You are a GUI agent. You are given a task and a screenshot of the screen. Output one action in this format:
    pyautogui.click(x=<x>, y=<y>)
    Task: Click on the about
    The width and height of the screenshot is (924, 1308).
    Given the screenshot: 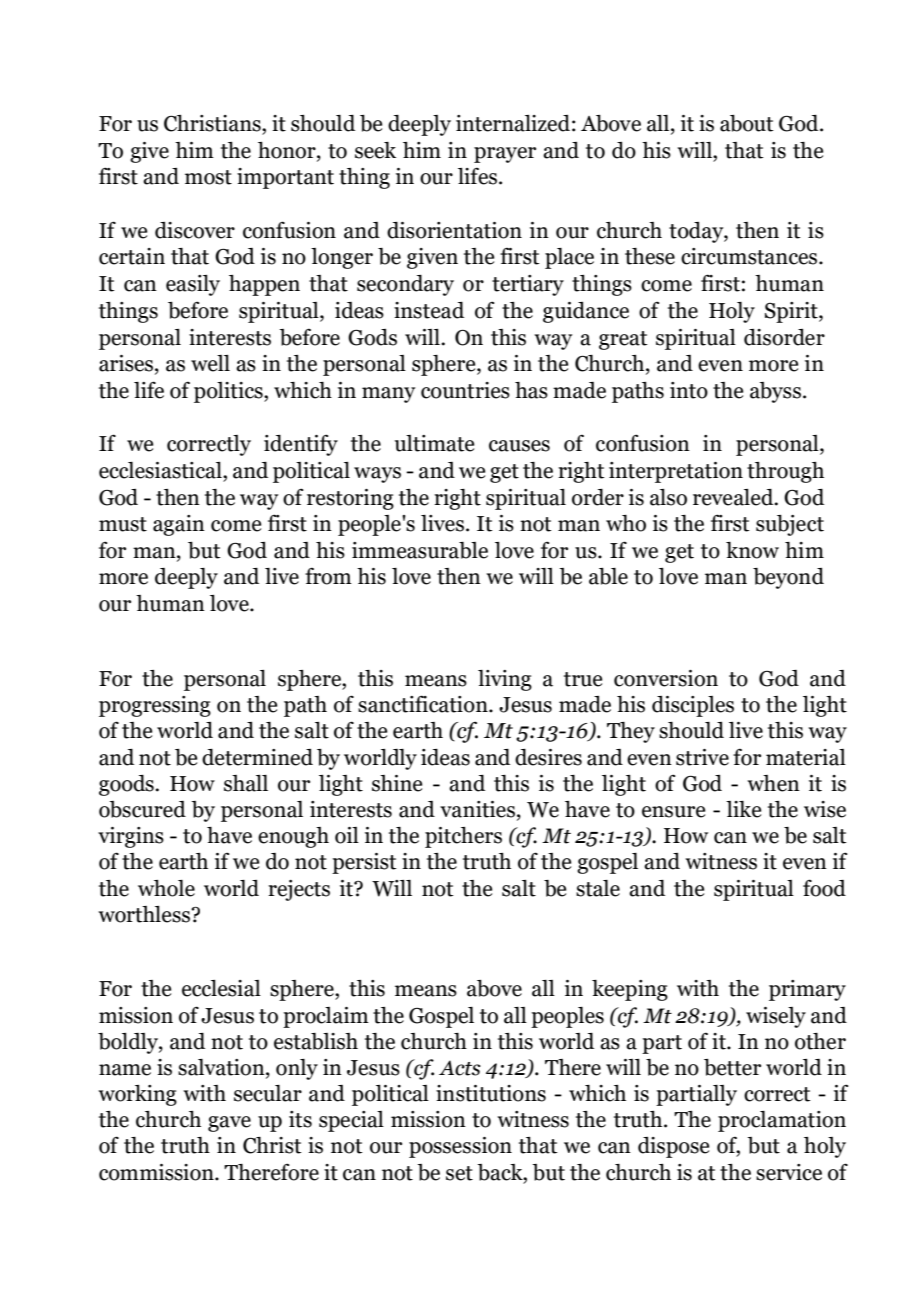 What is the action you would take?
    pyautogui.click(x=747, y=123)
